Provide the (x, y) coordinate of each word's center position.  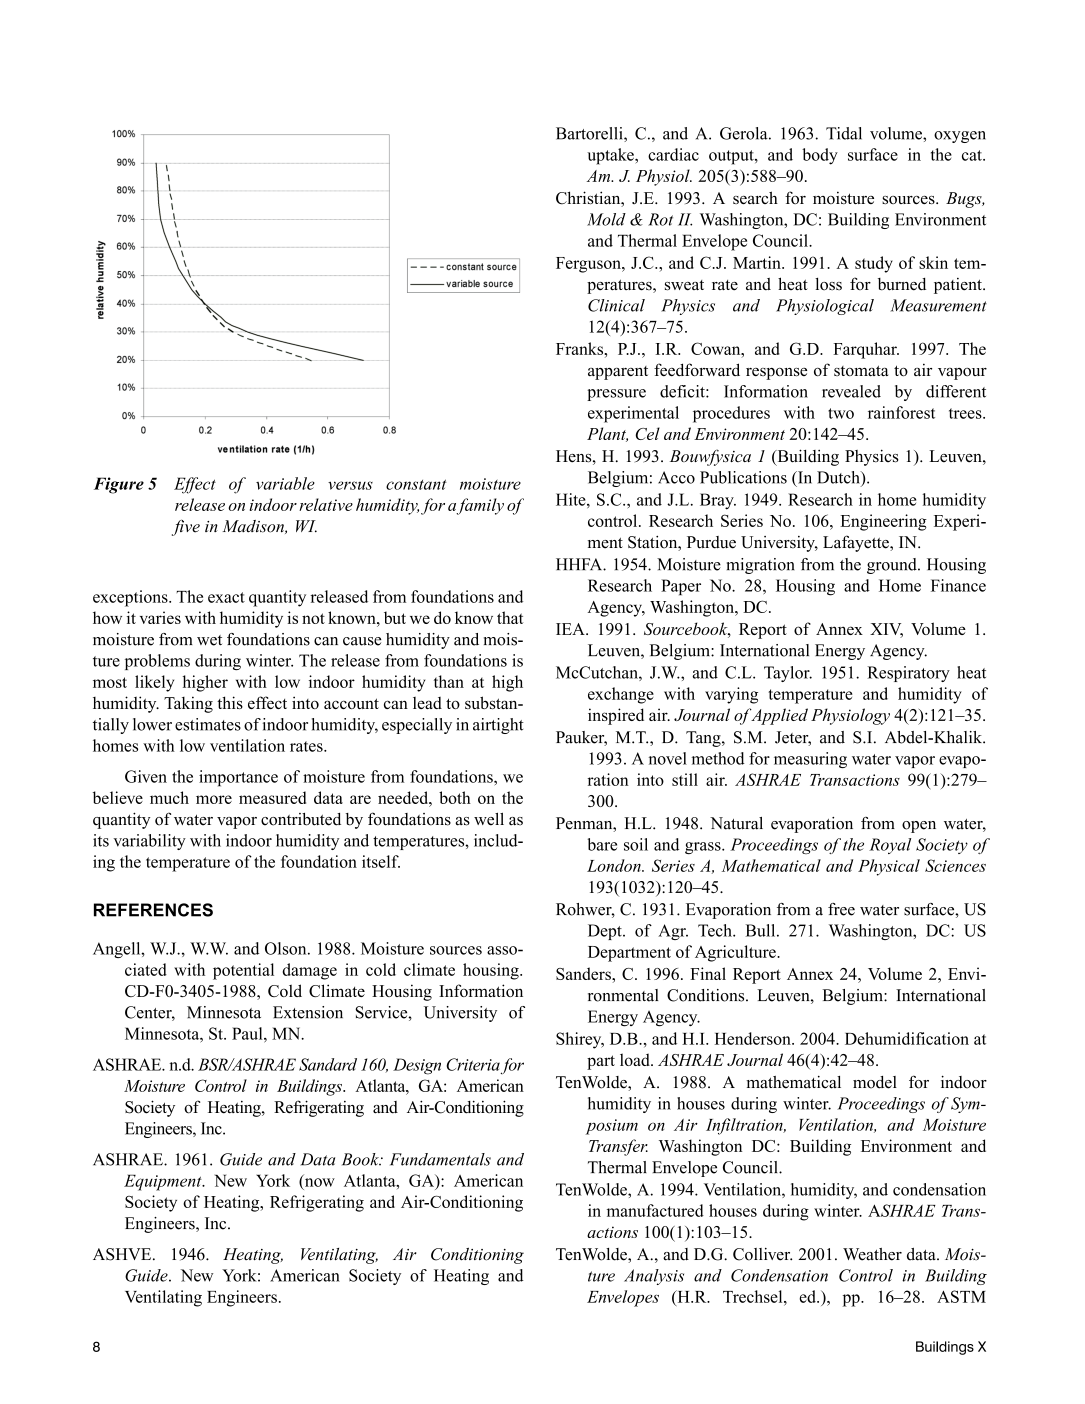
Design (417, 1066)
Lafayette (857, 543)
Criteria (473, 1064)
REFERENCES (153, 910)
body (820, 156)
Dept (606, 932)
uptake (611, 156)
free (841, 909)
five (186, 527)
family (480, 506)
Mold (606, 219)
